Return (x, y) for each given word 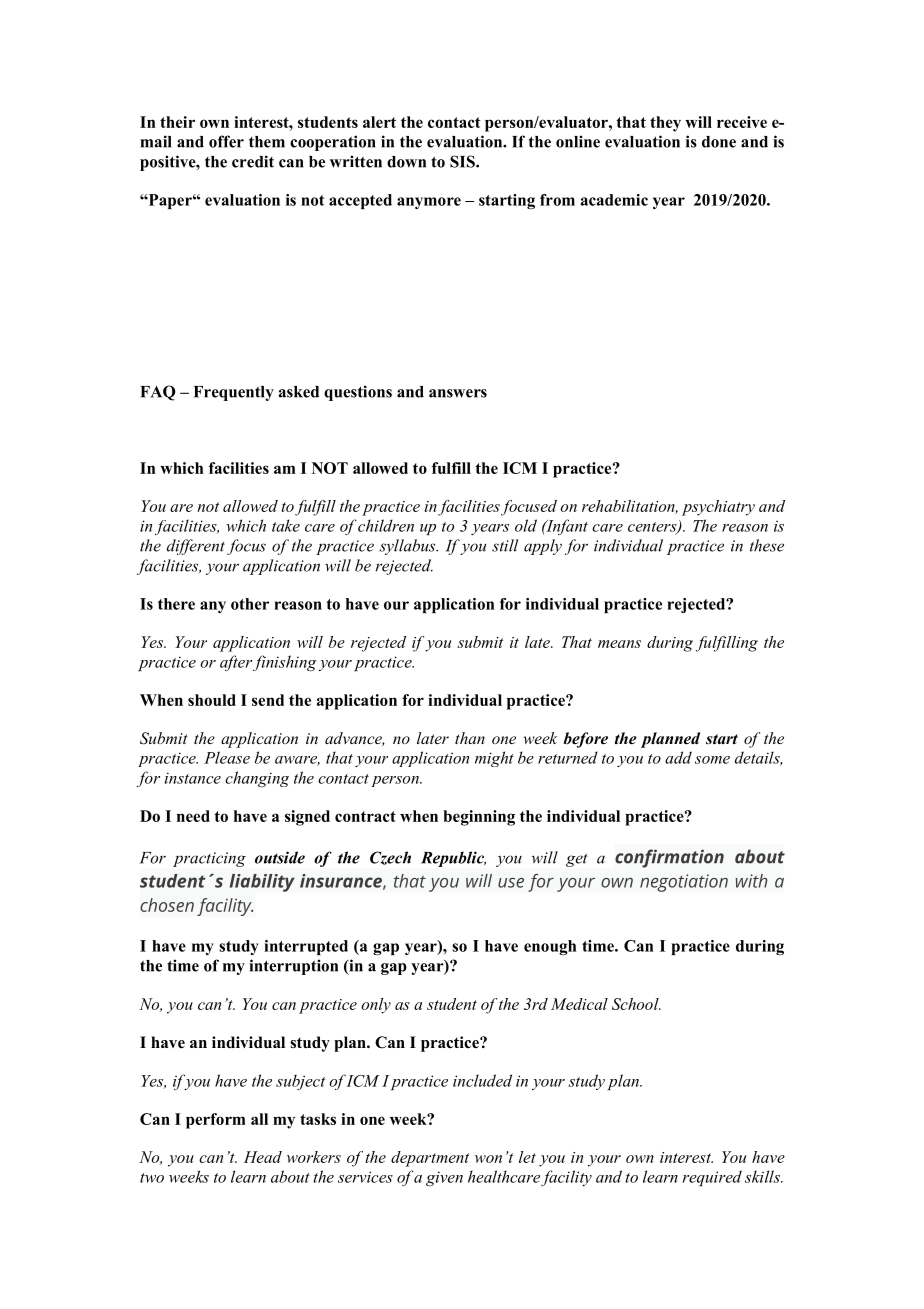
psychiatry (718, 508)
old (526, 525)
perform (216, 1121)
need (193, 816)
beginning (479, 818)
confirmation (669, 858)
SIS (463, 161)
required (712, 1178)
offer (226, 141)
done (719, 142)
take (286, 525)
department (430, 1159)
